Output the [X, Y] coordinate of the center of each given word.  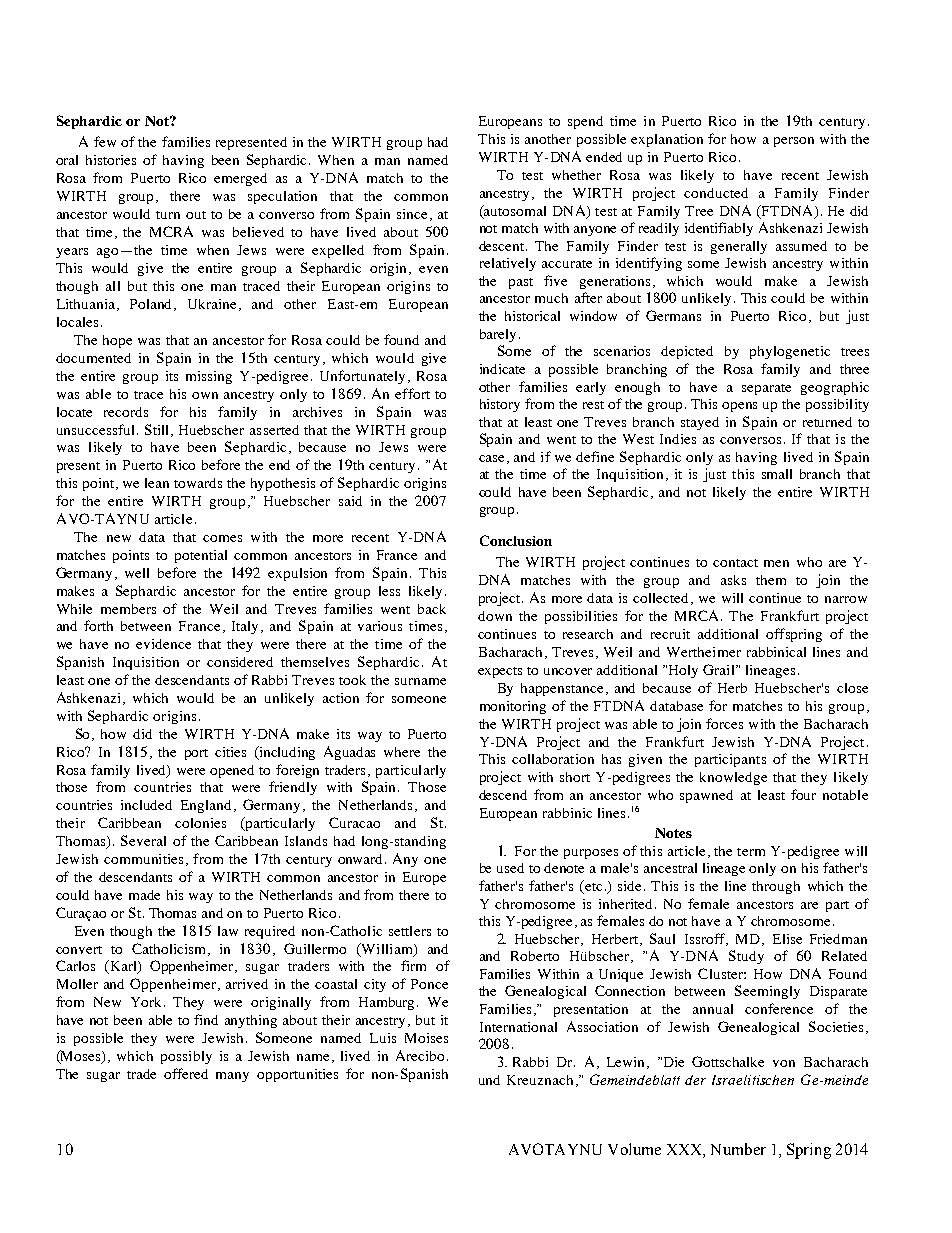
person [794, 142]
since [414, 215]
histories [111, 160]
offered [186, 1073]
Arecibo [420, 1055]
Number [738, 1149]
